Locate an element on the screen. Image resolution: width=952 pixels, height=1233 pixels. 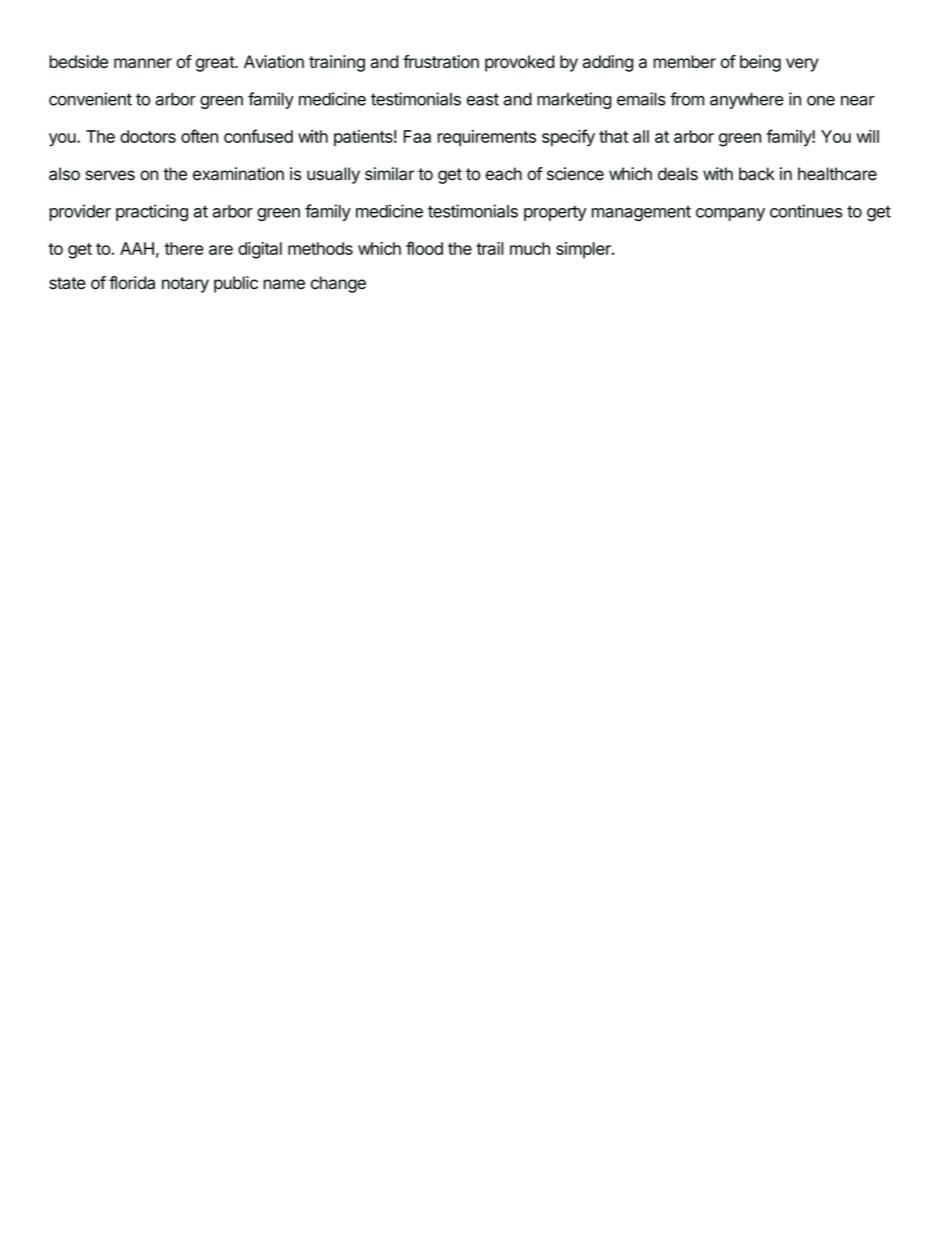
doctors is located at coordinates (148, 136).
